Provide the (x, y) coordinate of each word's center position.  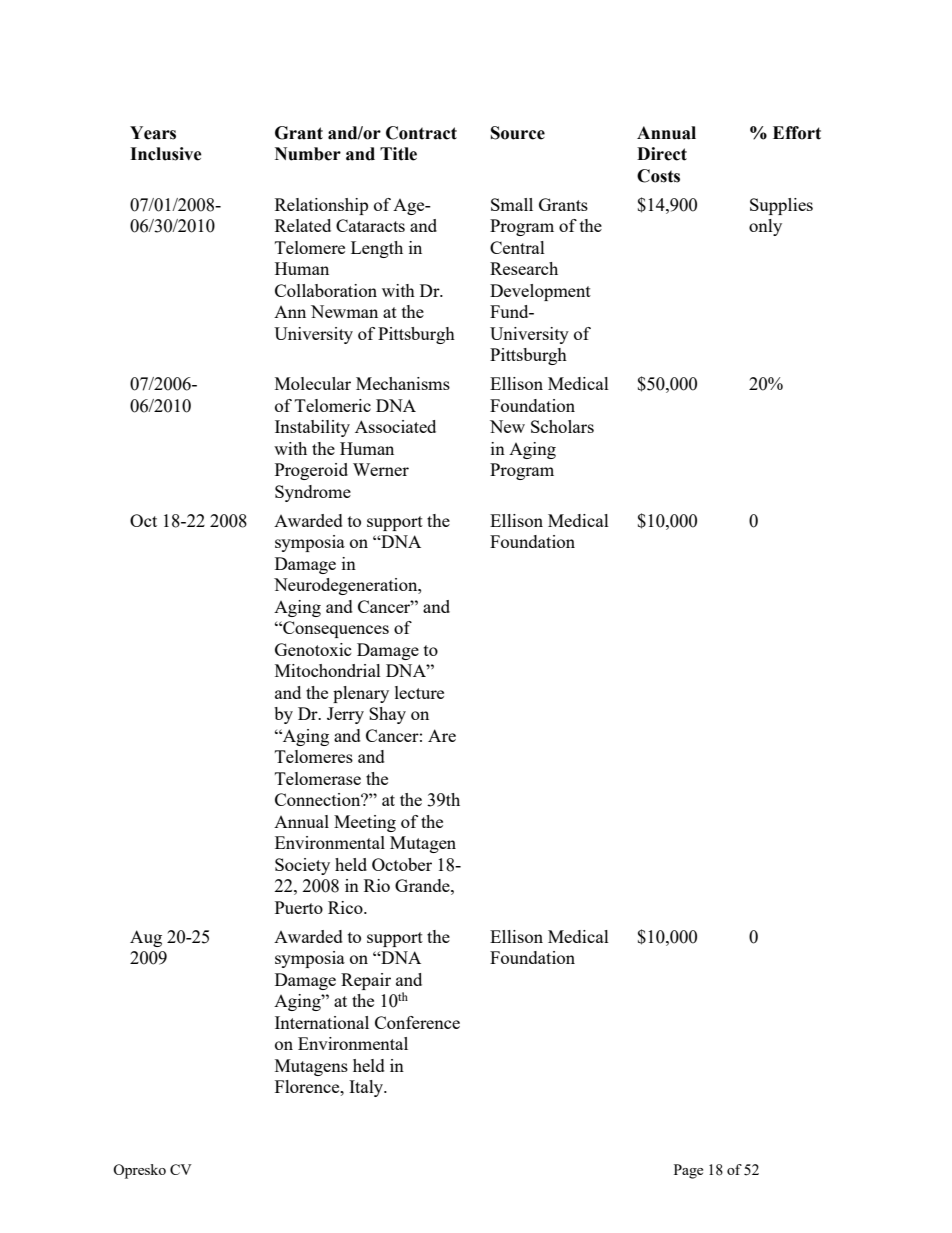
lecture (419, 692)
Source (518, 133)
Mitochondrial (328, 670)
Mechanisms (403, 383)
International (322, 1022)
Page (688, 1171)
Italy (367, 1088)
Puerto (299, 907)
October (402, 864)
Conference (417, 1022)
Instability (312, 428)
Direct (662, 154)
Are (442, 735)
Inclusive (166, 154)
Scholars (562, 426)
